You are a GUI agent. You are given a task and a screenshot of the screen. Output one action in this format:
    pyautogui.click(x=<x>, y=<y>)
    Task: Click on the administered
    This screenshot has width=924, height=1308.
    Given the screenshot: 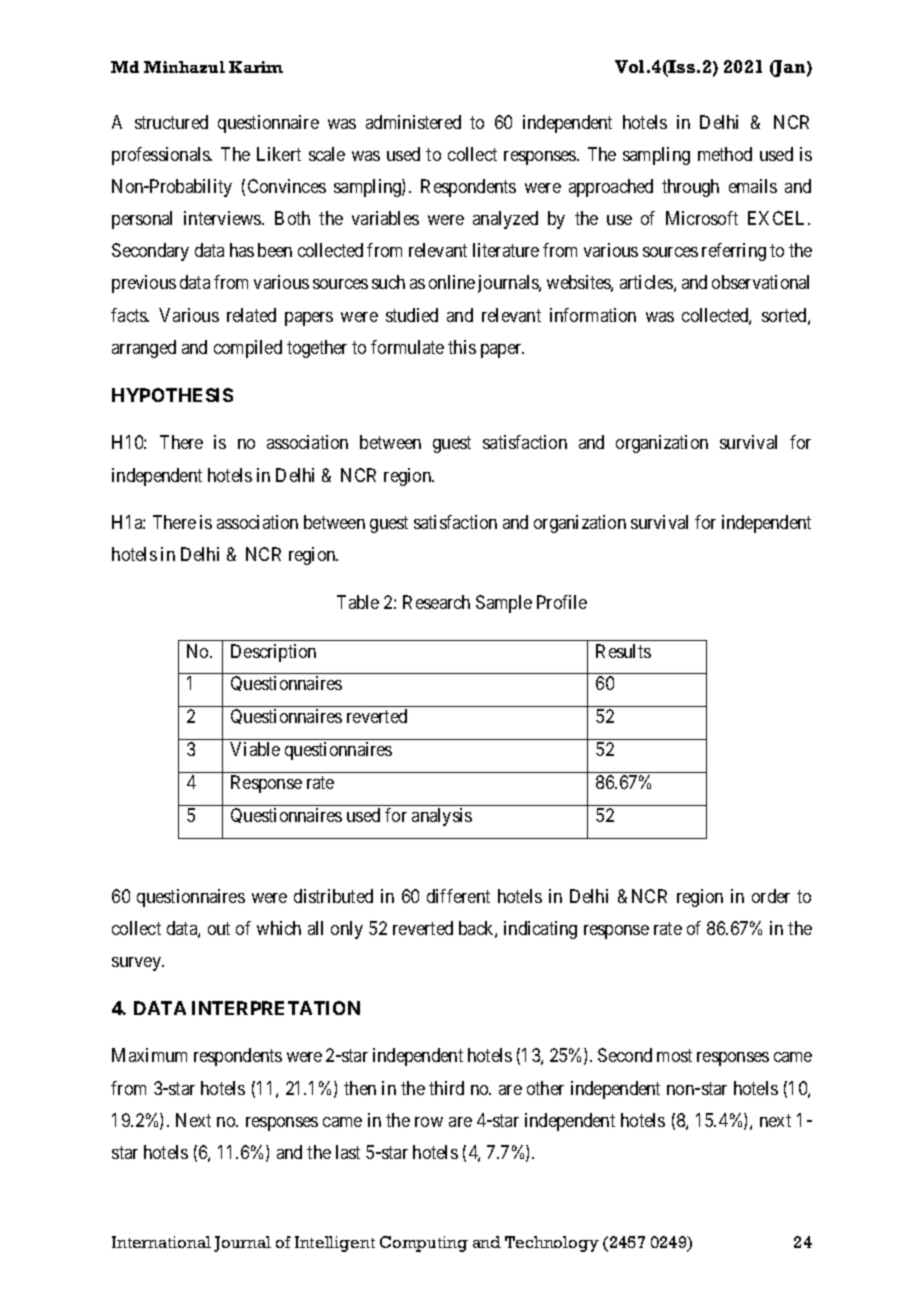 What is the action you would take?
    pyautogui.click(x=413, y=122)
